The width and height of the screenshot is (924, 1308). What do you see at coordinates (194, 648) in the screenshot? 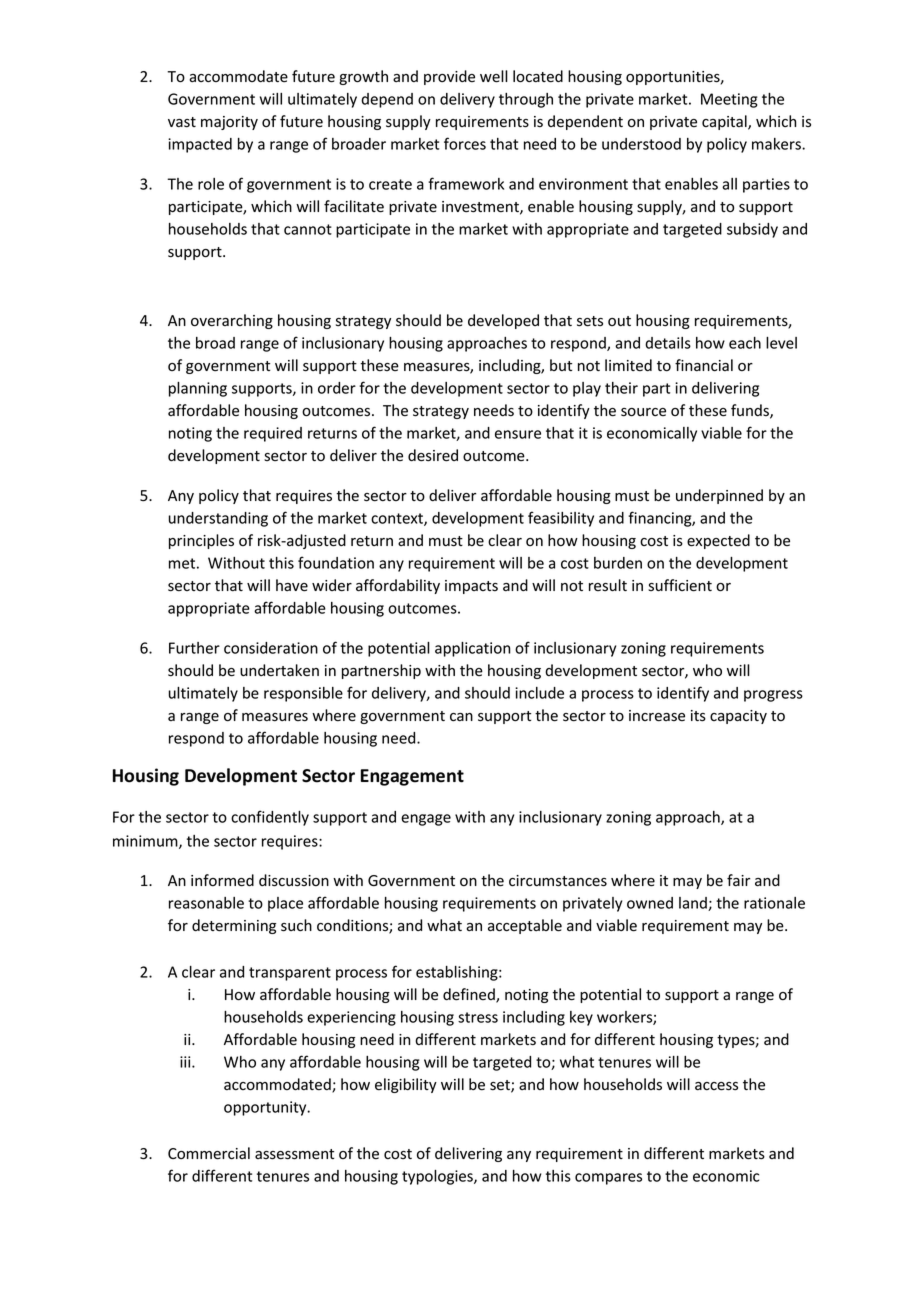
I see `Further` at bounding box center [194, 648].
